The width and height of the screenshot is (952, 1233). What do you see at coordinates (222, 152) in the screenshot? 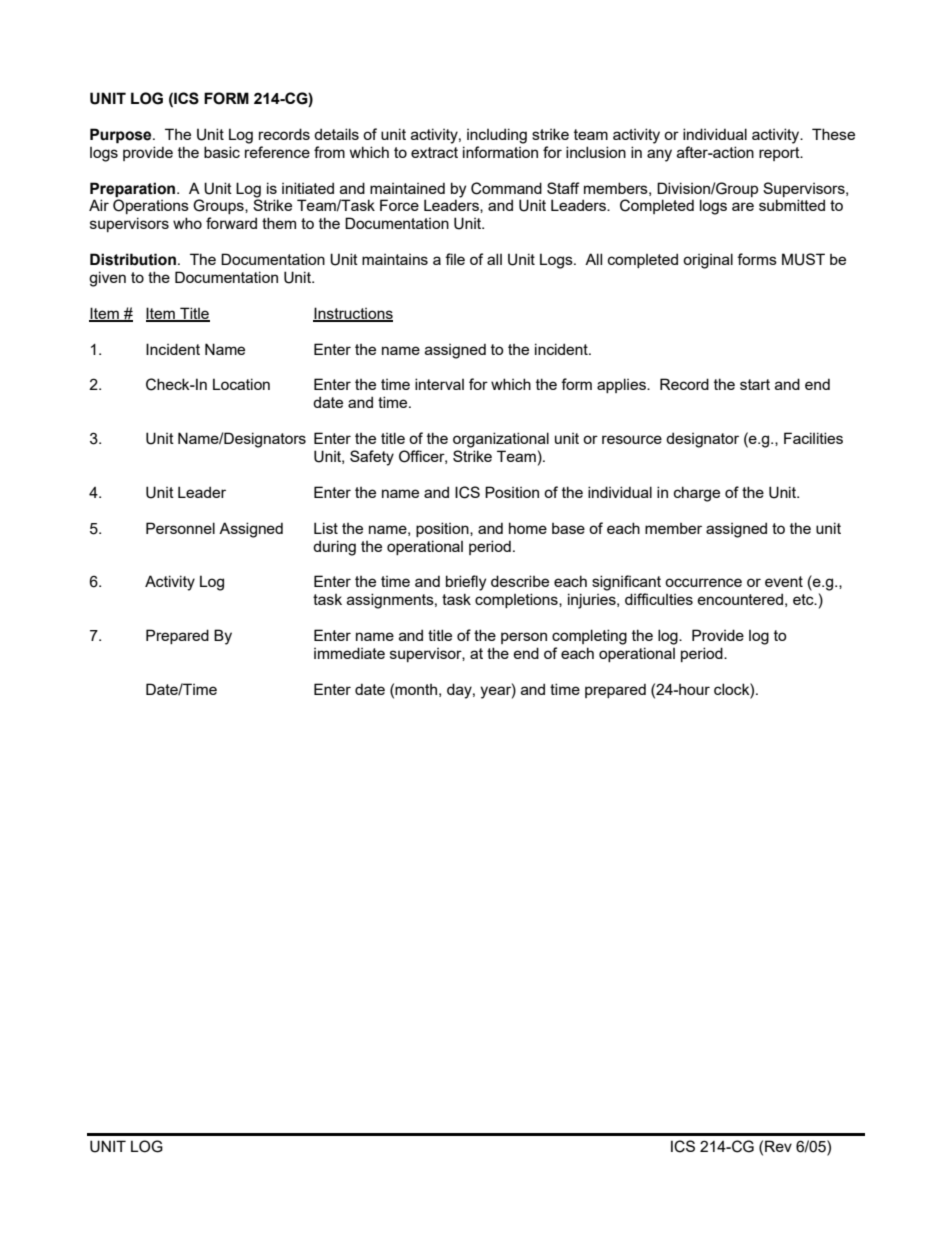
I see `basic` at bounding box center [222, 152].
